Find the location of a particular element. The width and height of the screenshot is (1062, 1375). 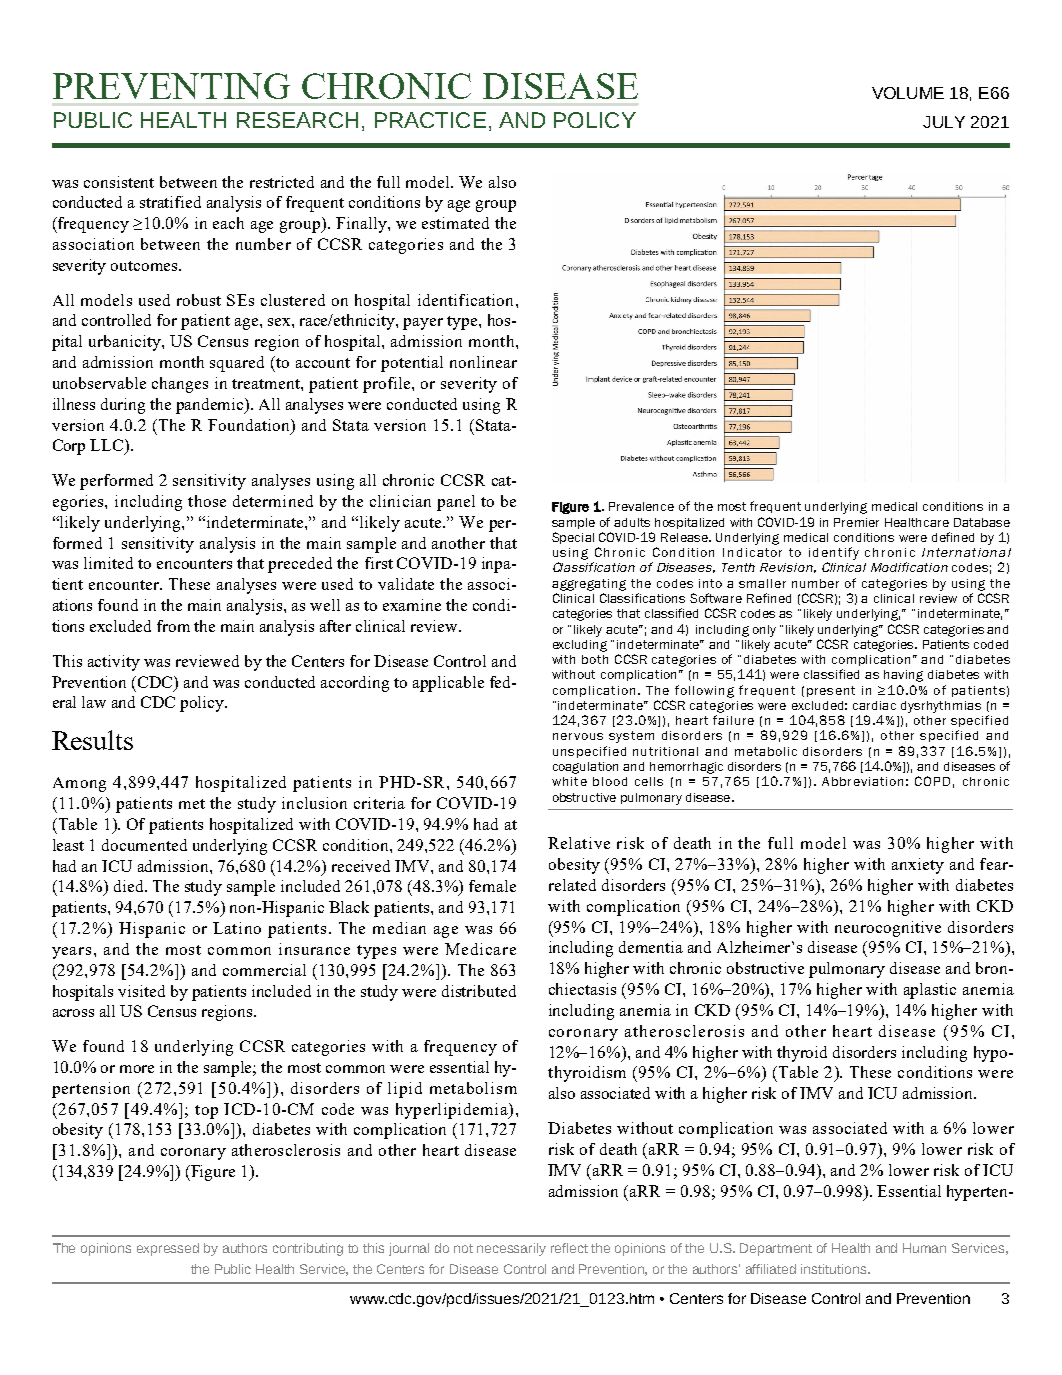

nonlinear is located at coordinates (483, 362).
